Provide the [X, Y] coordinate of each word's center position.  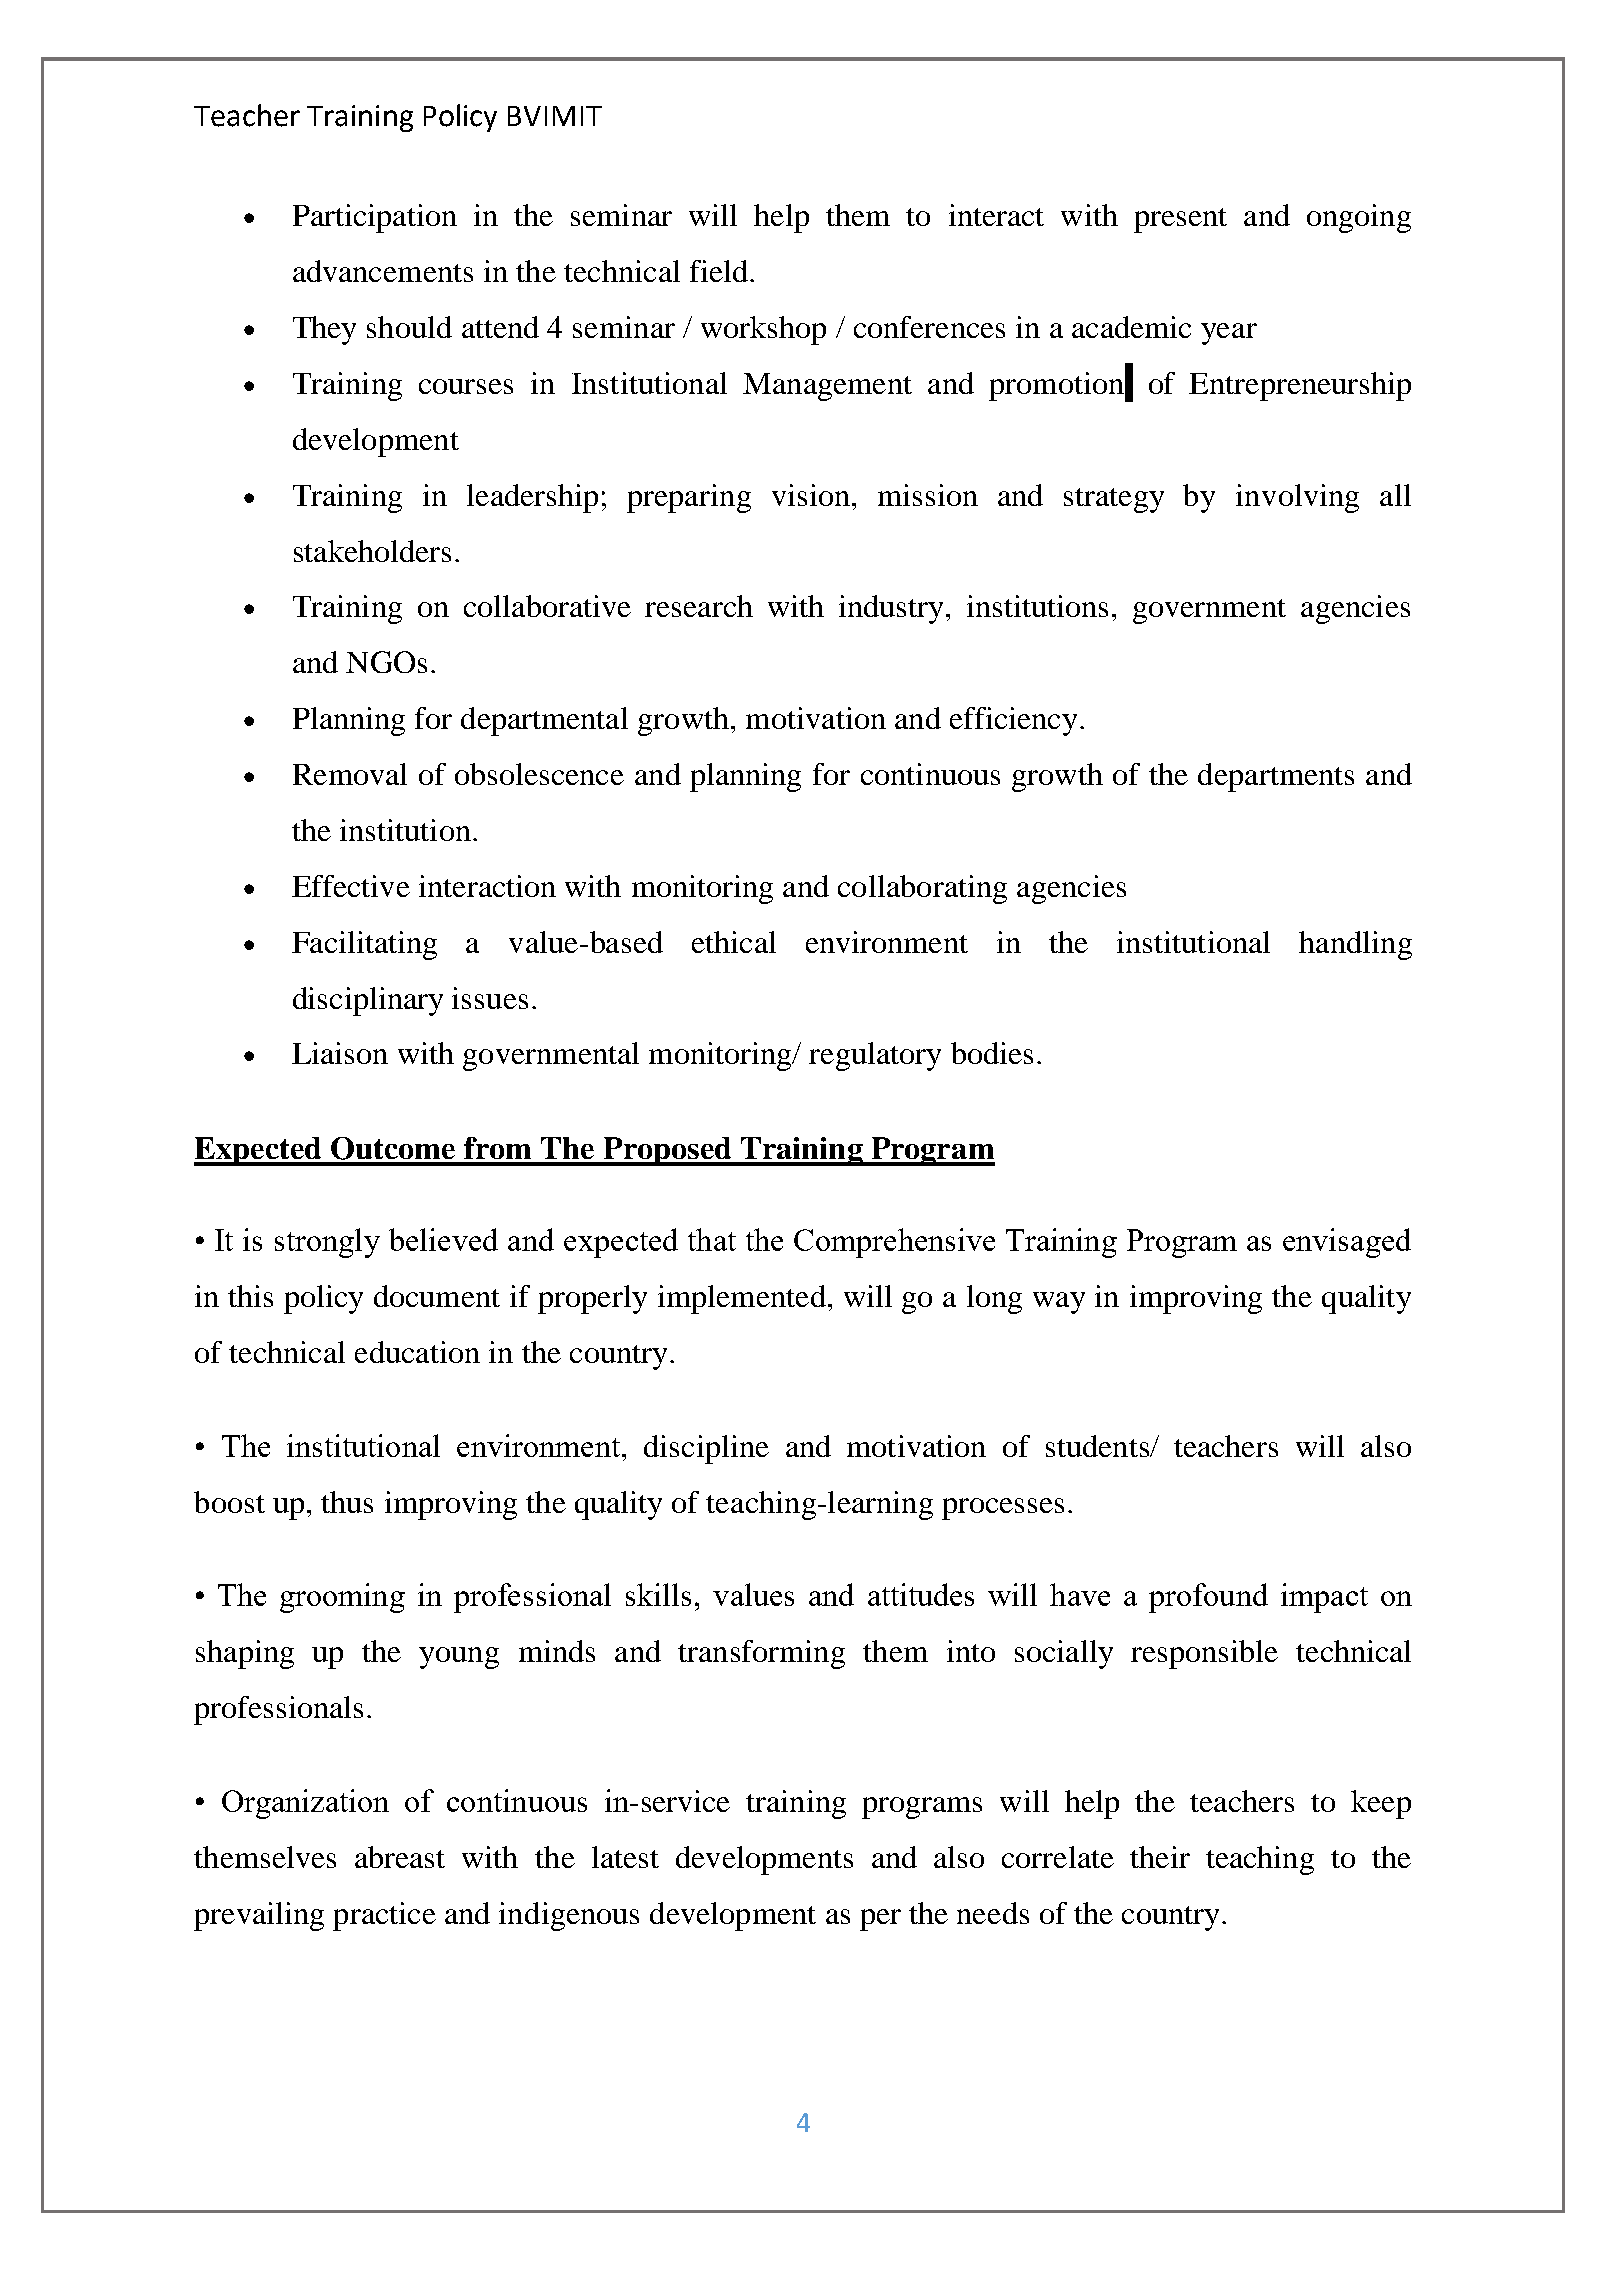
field [719, 271]
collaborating [922, 889]
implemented [742, 1299]
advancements [383, 271]
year [1229, 334]
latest [625, 1857]
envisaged [1347, 1243]
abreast [400, 1857]
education [417, 1352]
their [1160, 1857]
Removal [350, 774]
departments [1276, 777]
